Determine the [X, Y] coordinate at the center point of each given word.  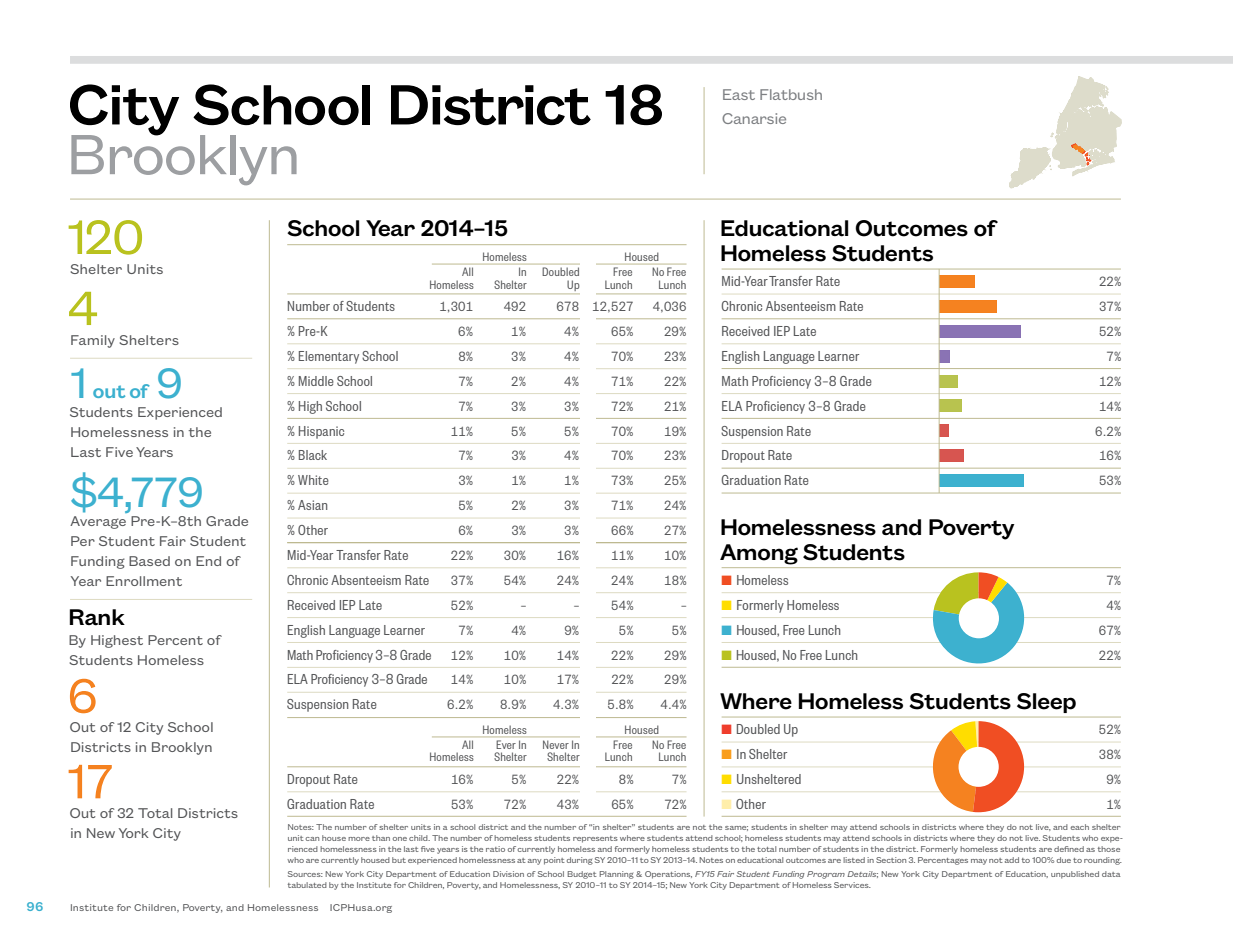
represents [595, 839]
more [359, 839]
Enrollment [144, 581]
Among [759, 554]
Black [313, 455]
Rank [97, 617]
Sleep [1046, 703]
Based [149, 561]
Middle [316, 381]
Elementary [329, 357]
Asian [313, 505]
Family [93, 341]
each [1080, 827]
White [313, 480]
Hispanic [321, 432]
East [739, 94]
